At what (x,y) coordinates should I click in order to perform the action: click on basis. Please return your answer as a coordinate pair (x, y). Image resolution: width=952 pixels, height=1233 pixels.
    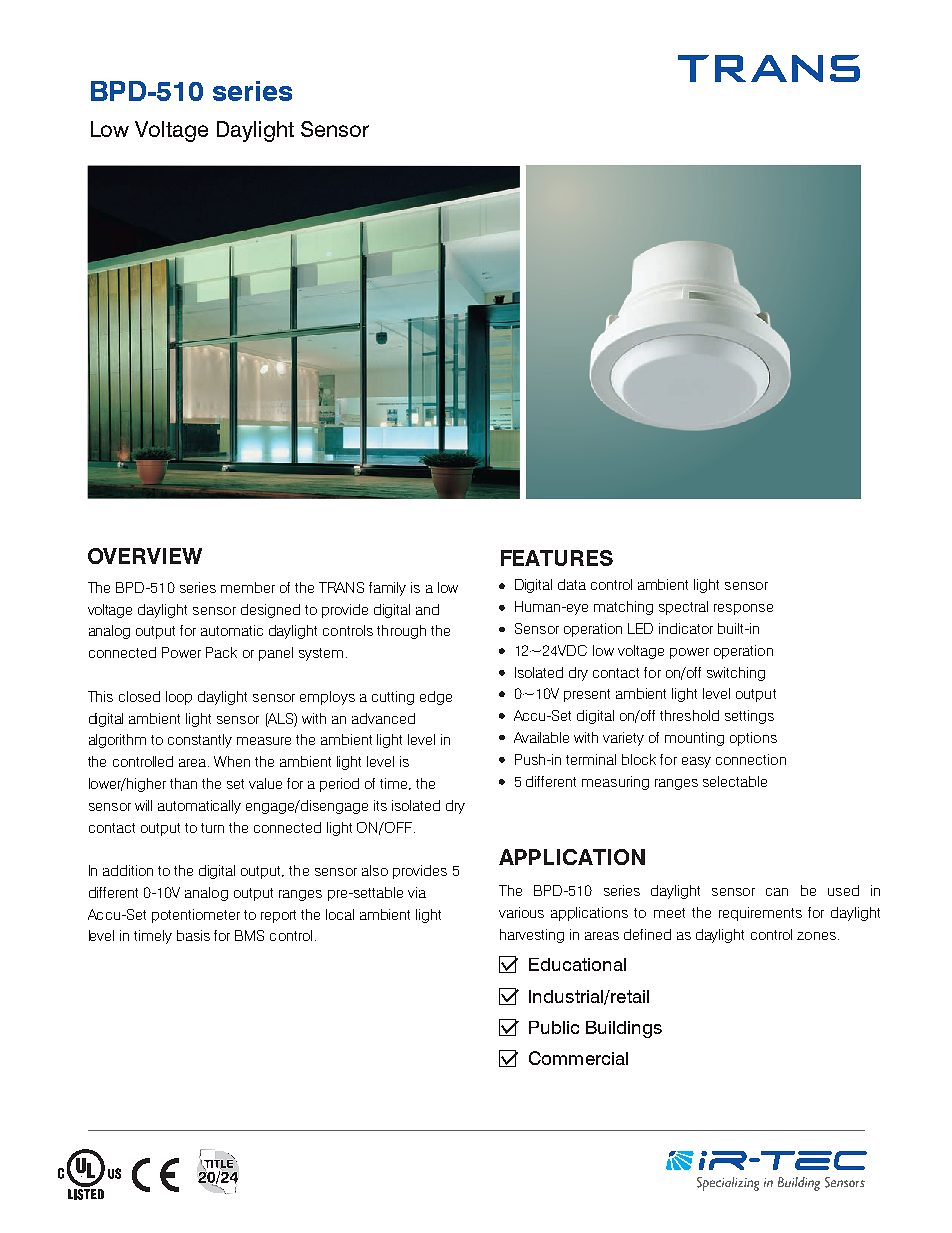
    Looking at the image, I should click on (193, 935).
